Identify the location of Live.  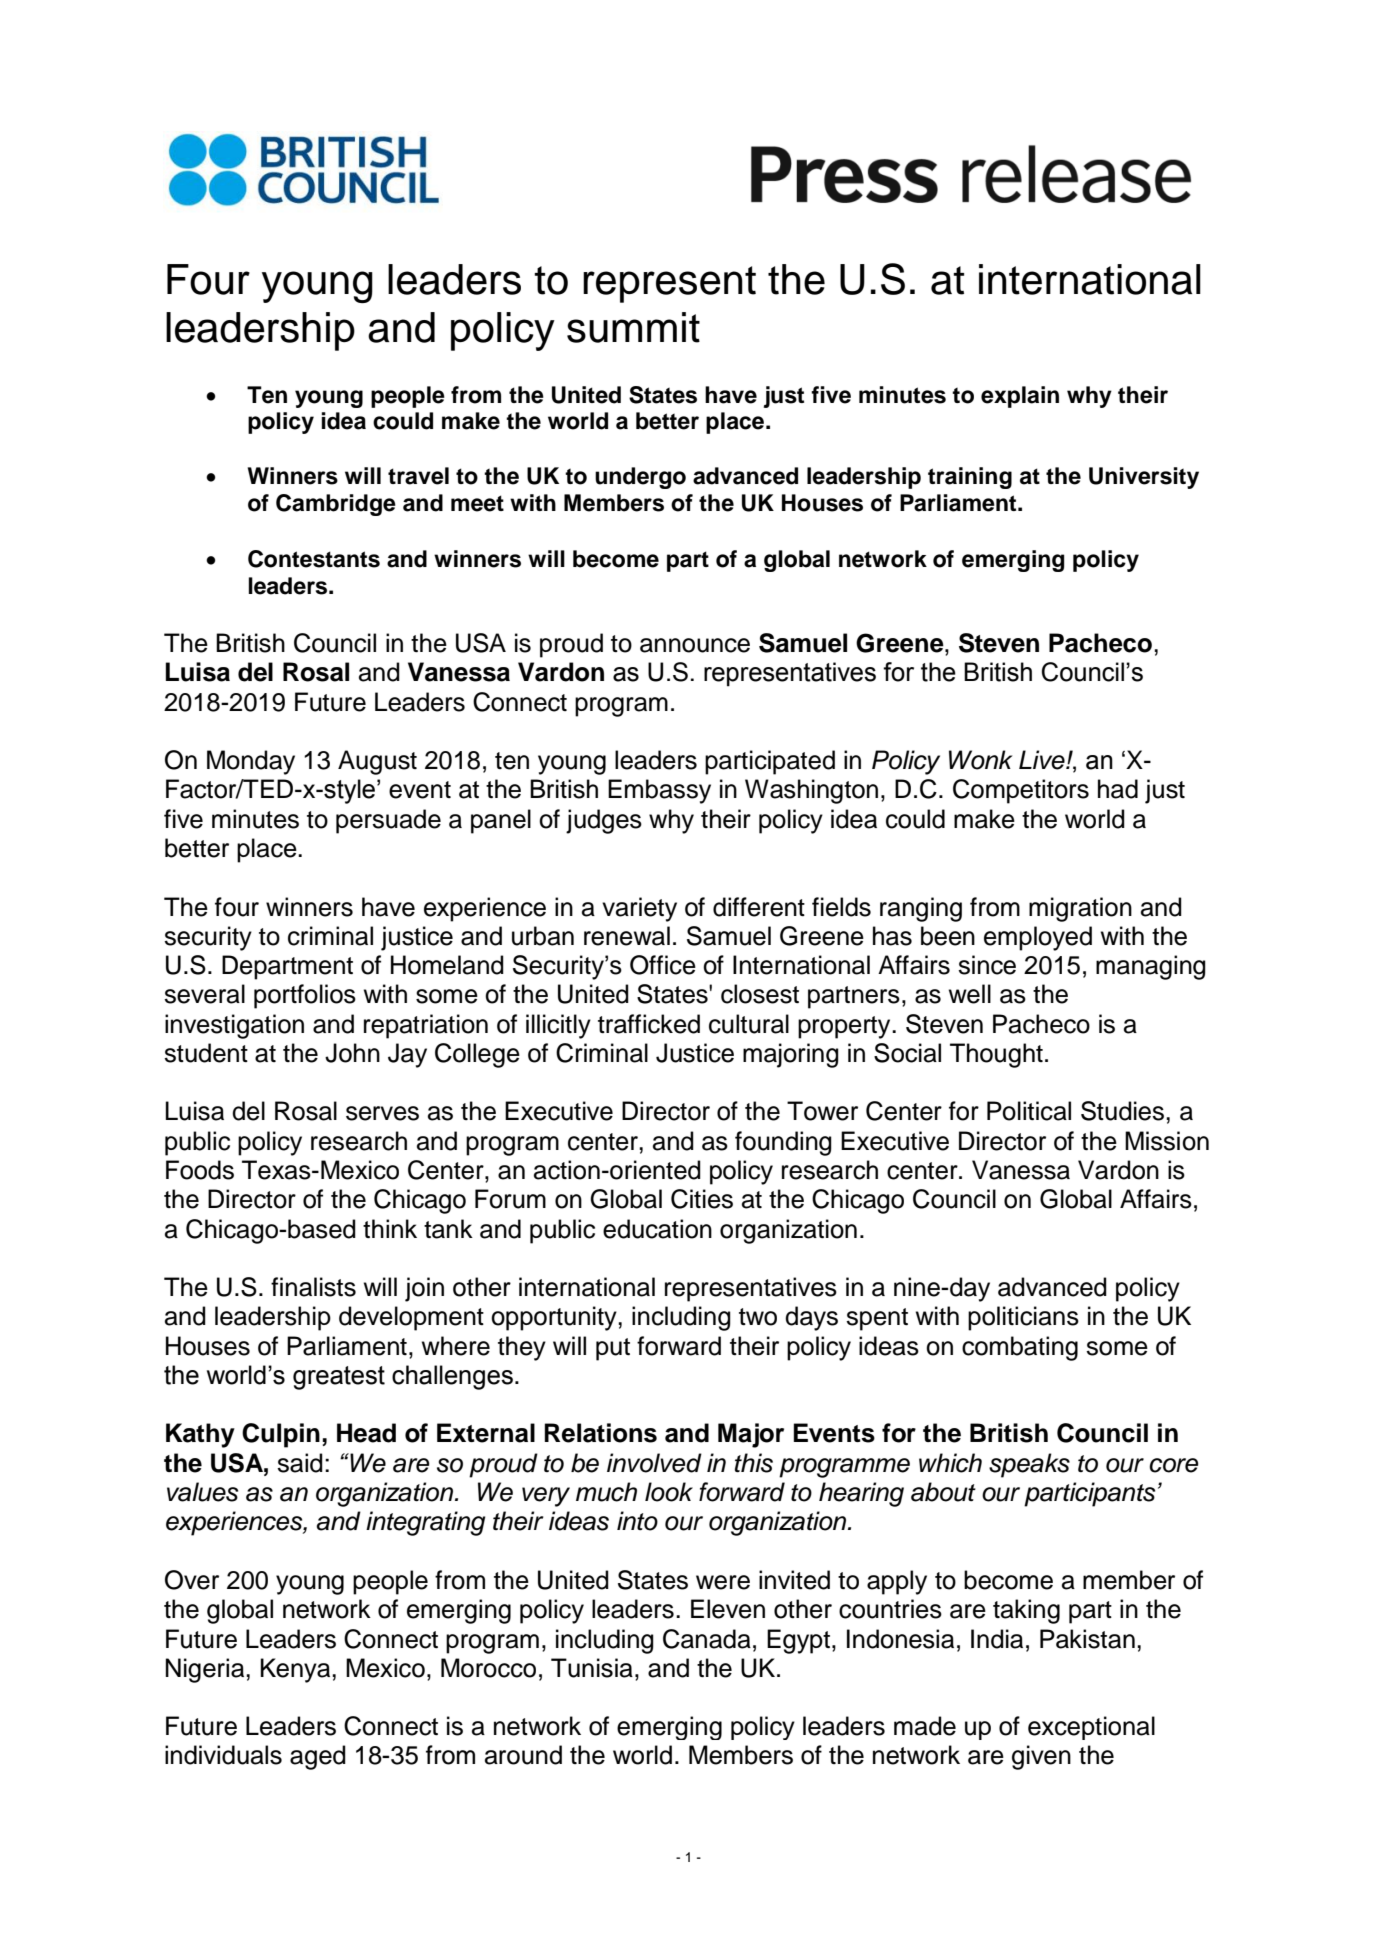
(1043, 760).
